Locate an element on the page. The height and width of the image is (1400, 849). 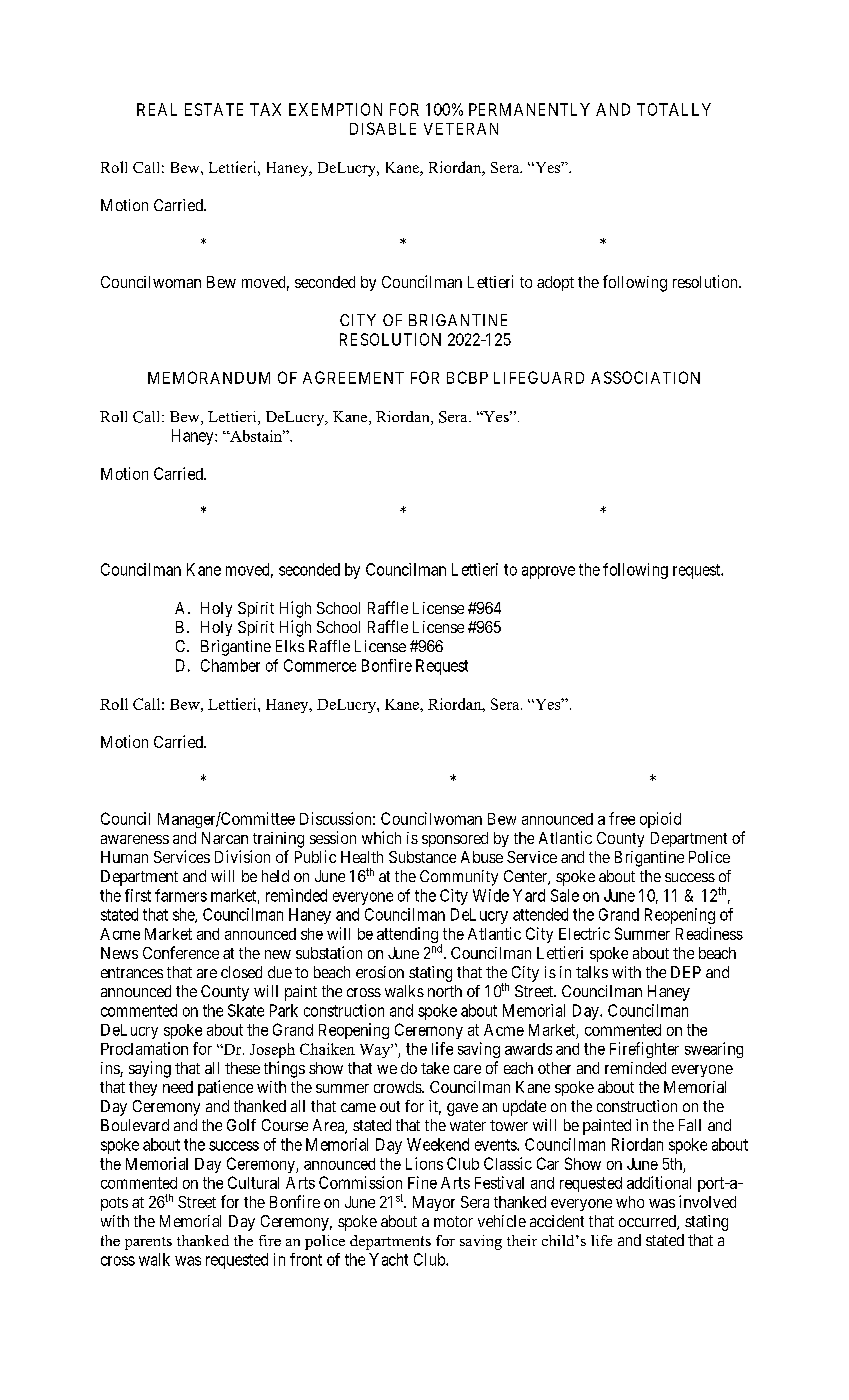
Commerce is located at coordinates (320, 665).
